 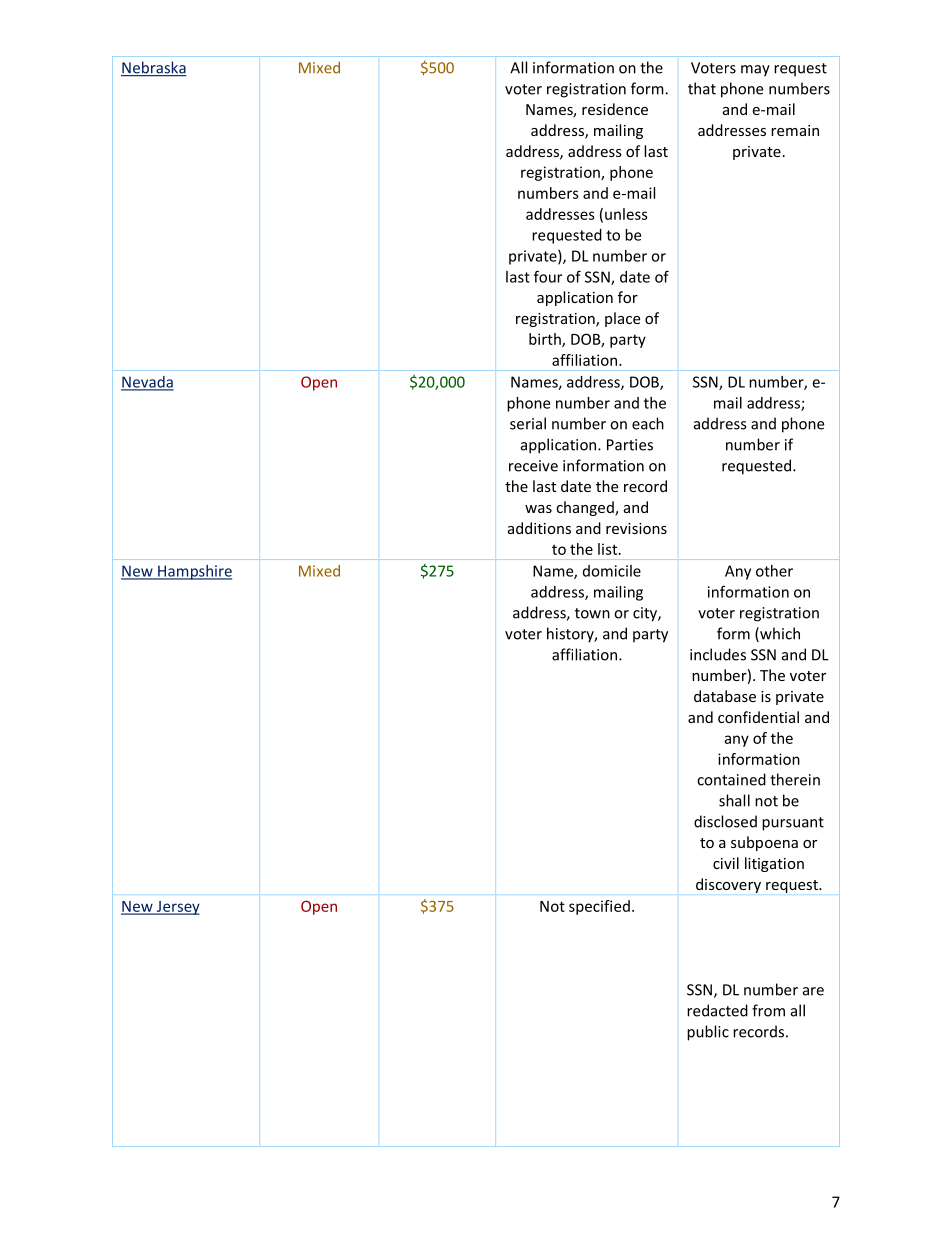 What do you see at coordinates (194, 572) in the screenshot?
I see `Hampshire` at bounding box center [194, 572].
